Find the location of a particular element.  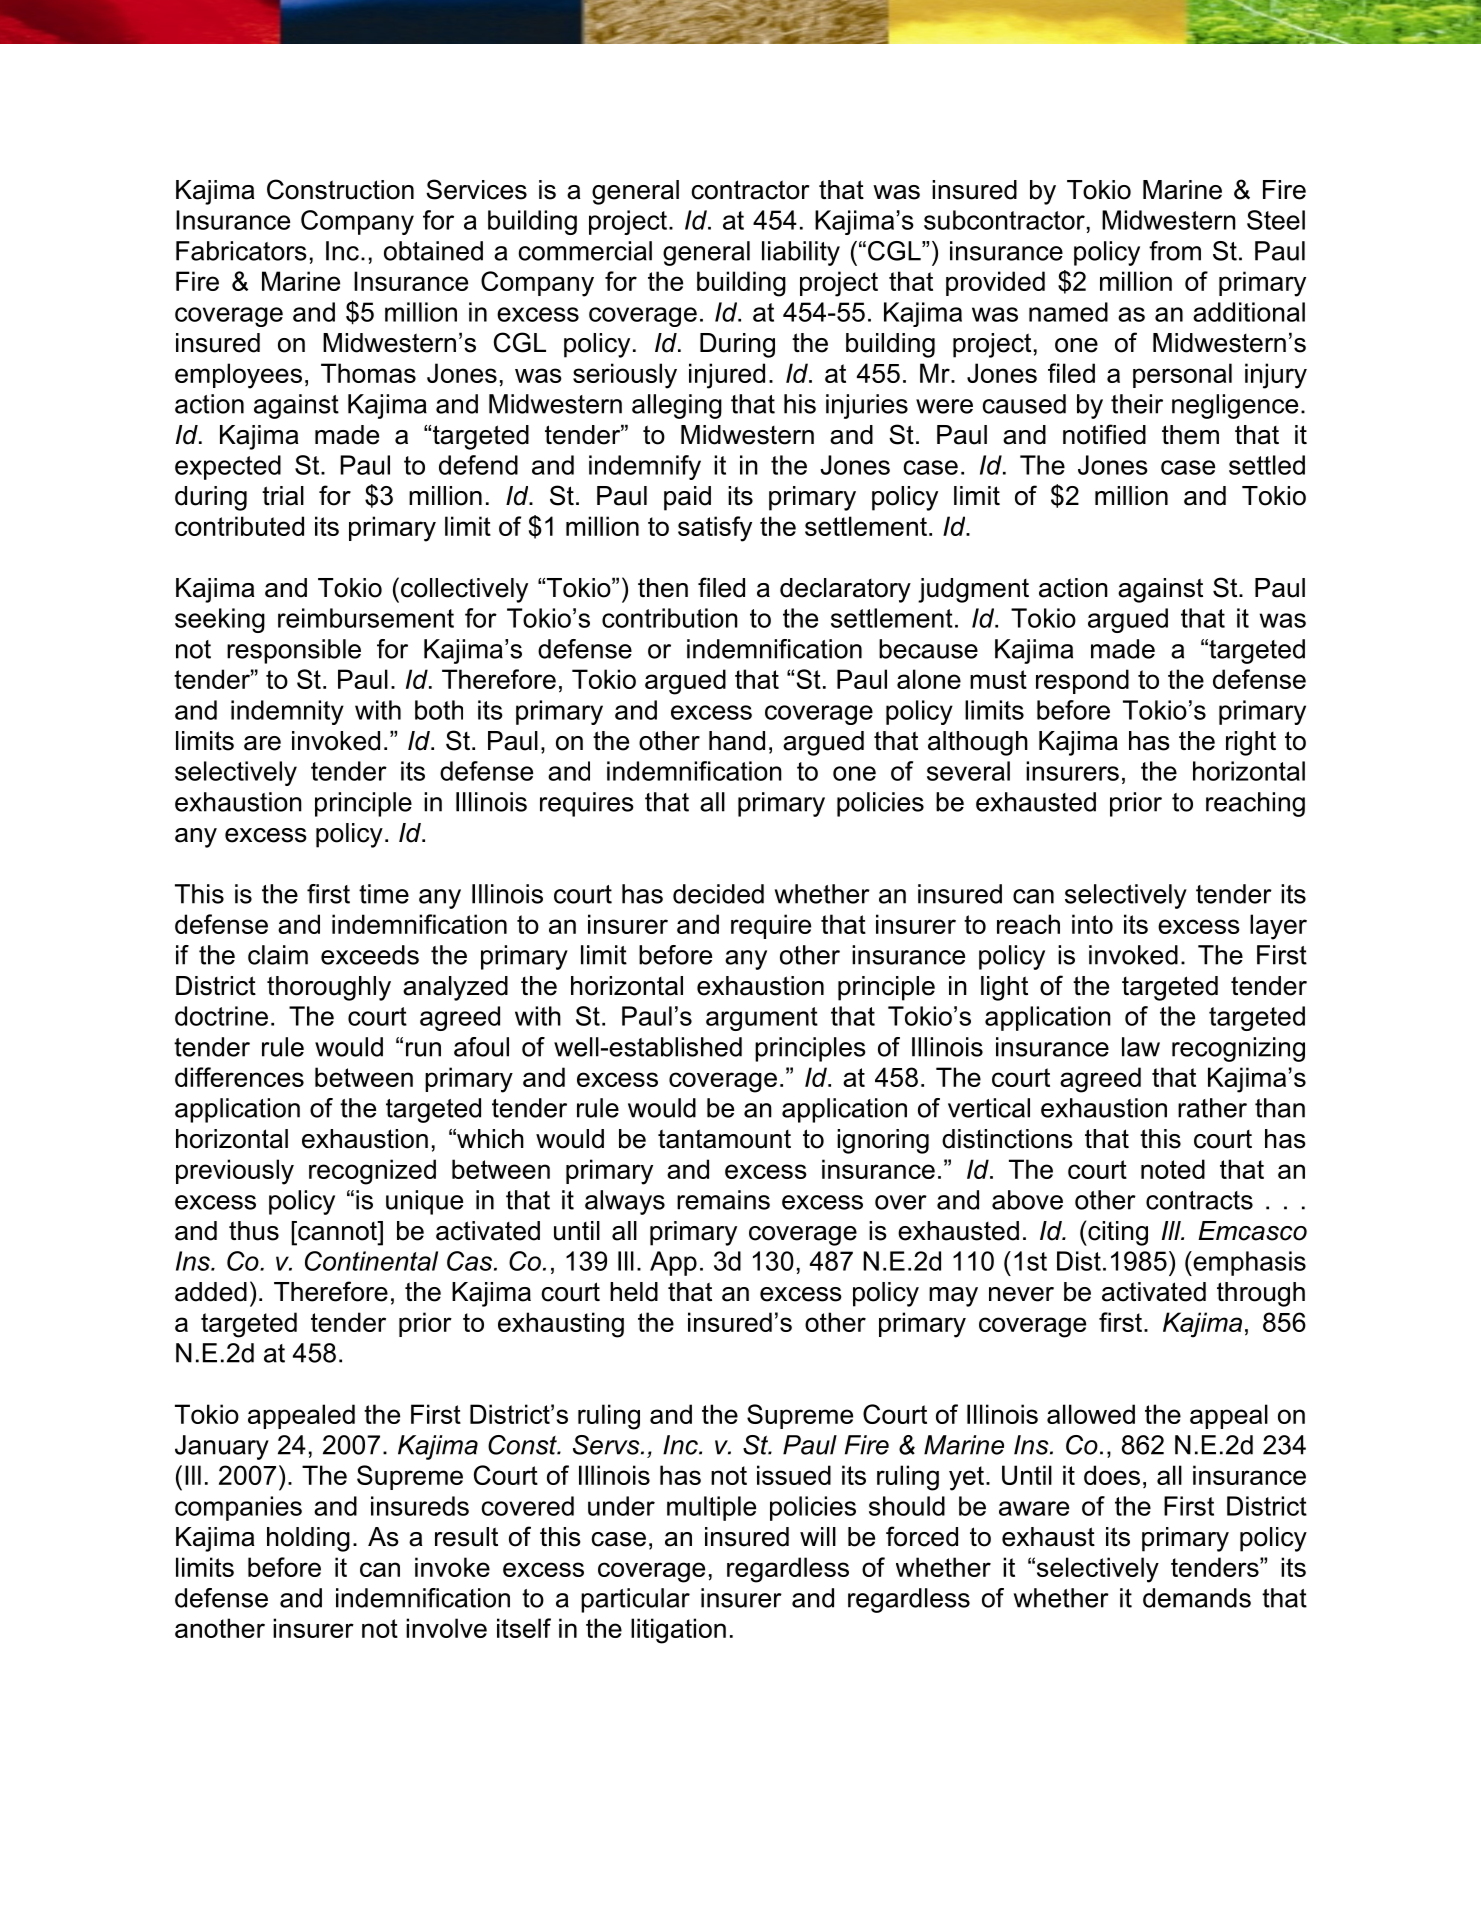

trial is located at coordinates (283, 496).
